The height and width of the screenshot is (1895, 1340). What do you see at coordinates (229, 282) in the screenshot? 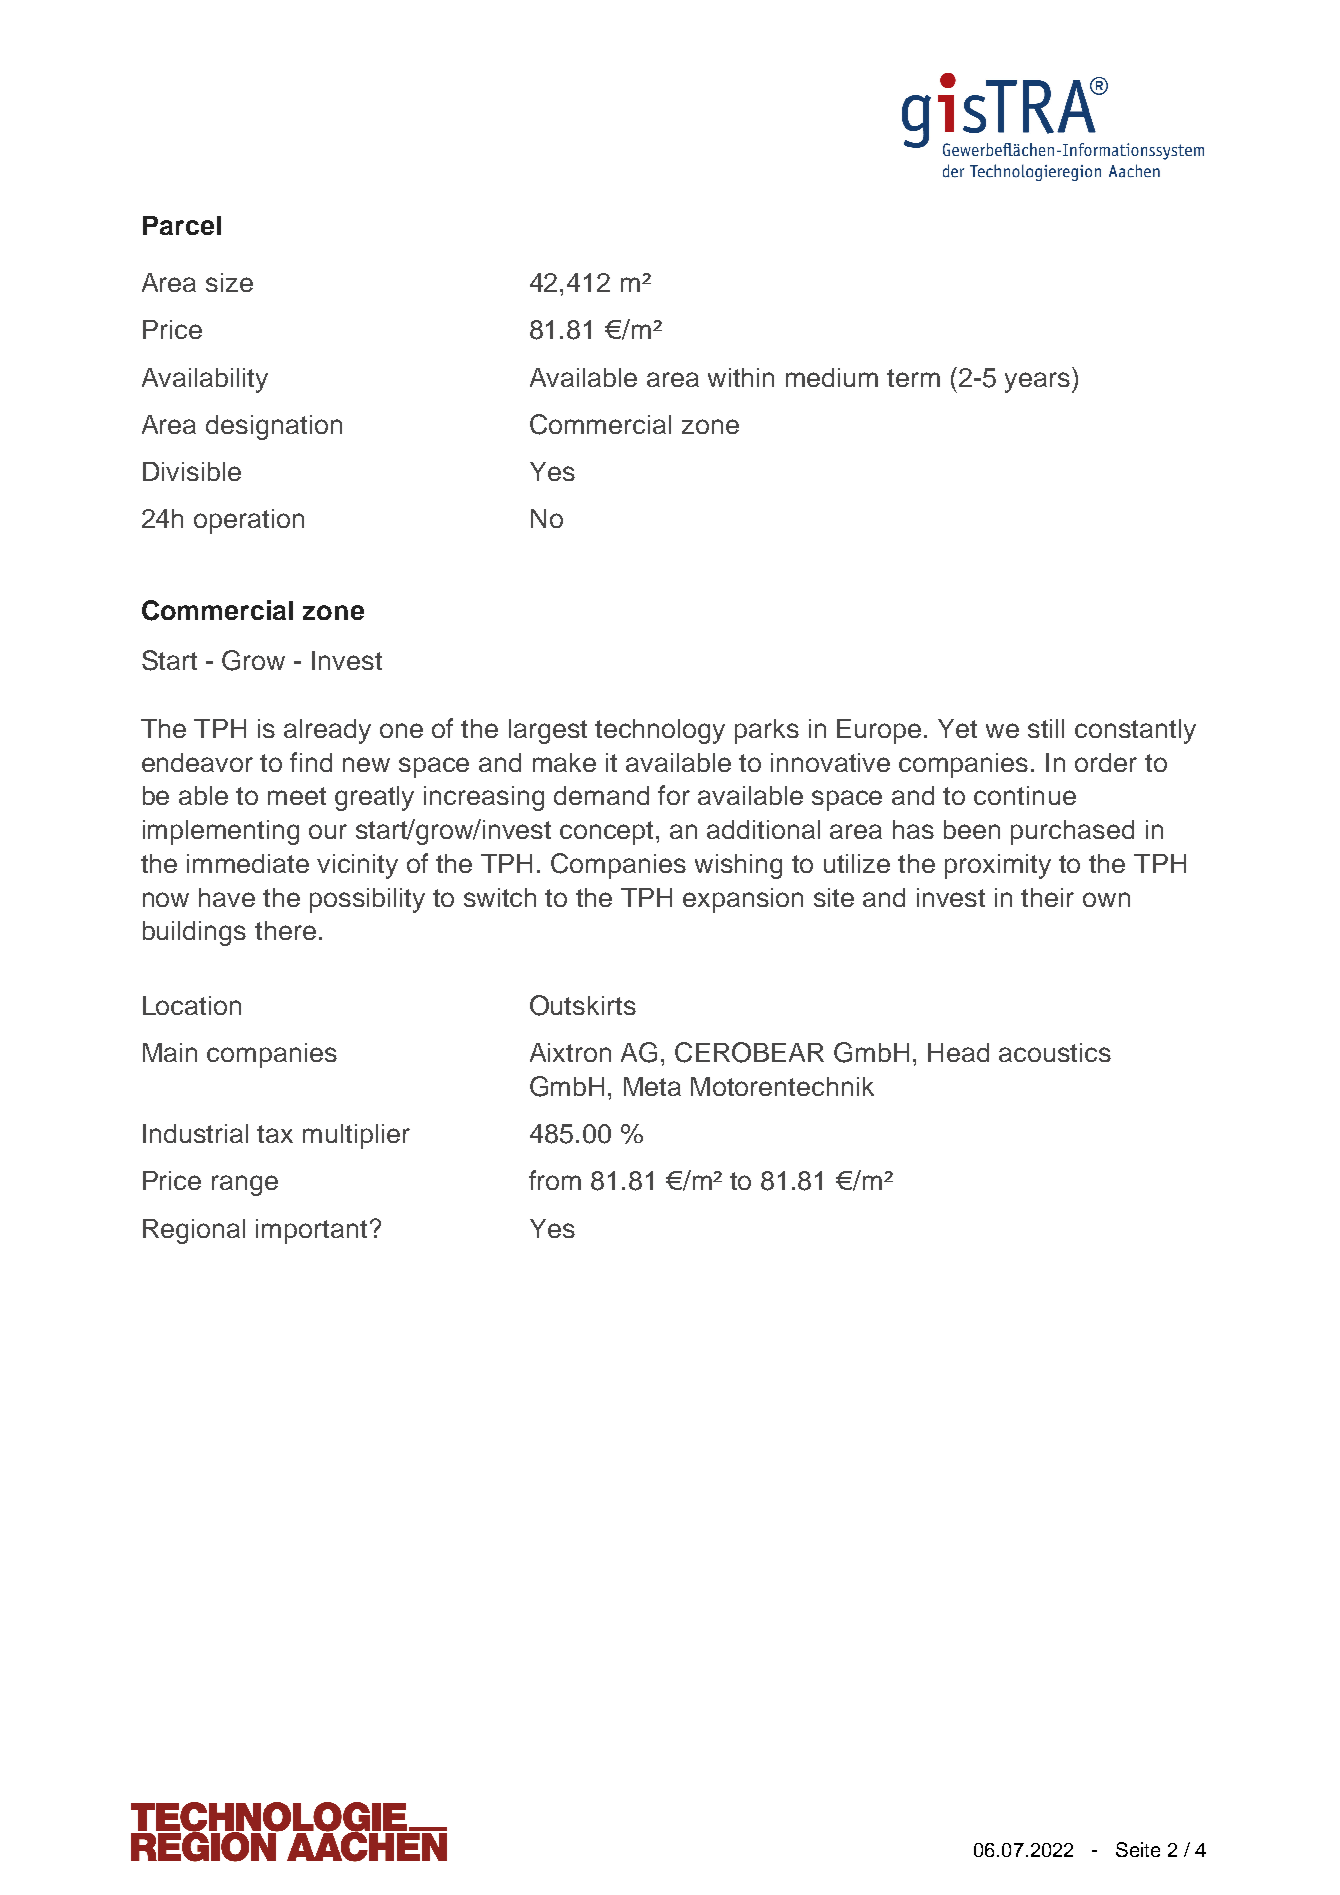
I see `size` at bounding box center [229, 282].
